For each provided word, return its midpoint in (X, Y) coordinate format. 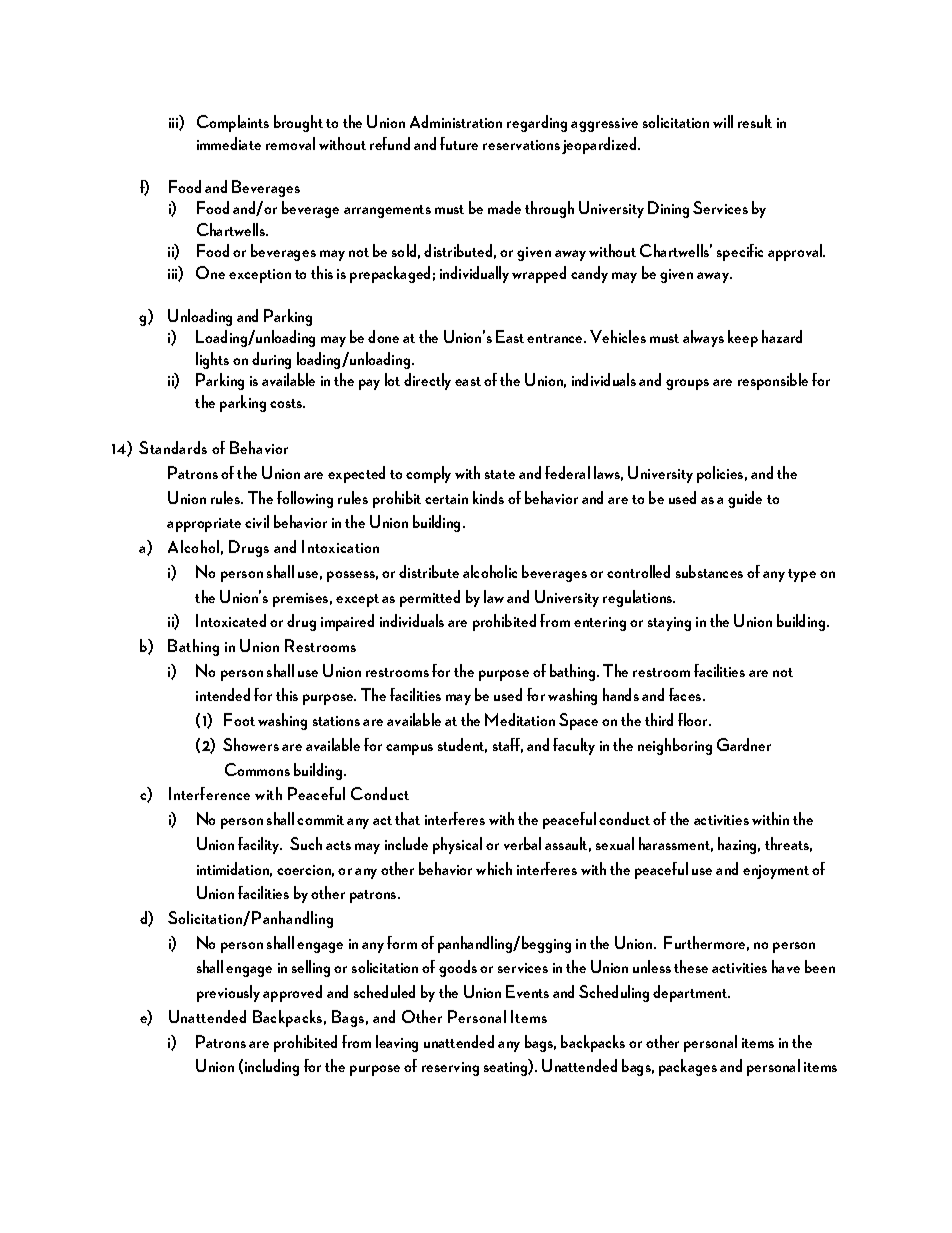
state (500, 474)
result (755, 121)
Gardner (744, 744)
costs (287, 403)
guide (745, 499)
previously (228, 993)
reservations (521, 145)
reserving (450, 1069)
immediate (229, 143)
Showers (251, 744)
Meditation (520, 719)
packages (688, 1067)
